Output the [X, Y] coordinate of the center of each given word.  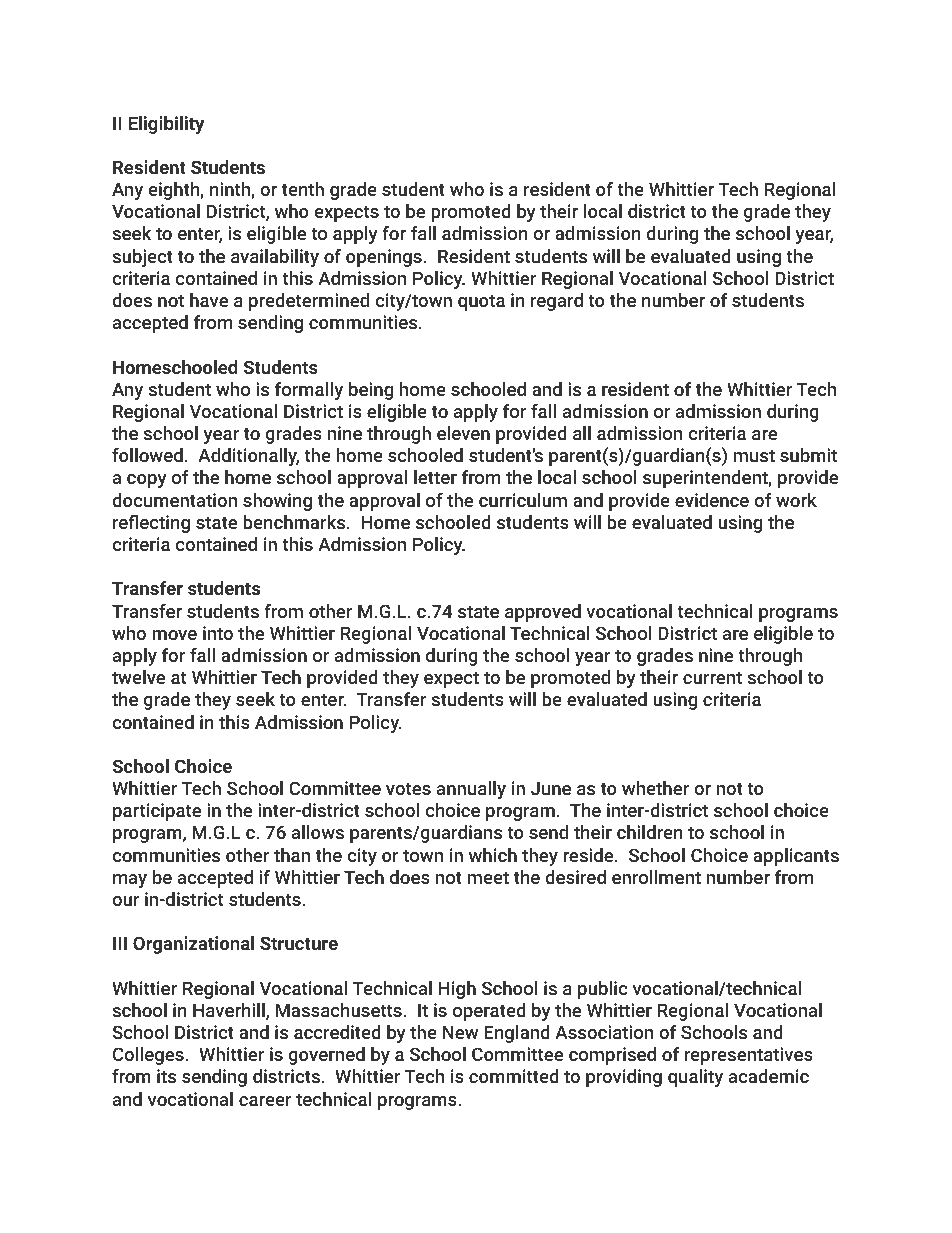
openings [384, 258]
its [166, 1076]
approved [543, 613]
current [712, 677]
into [218, 633]
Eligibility [166, 125]
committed [514, 1076]
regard [557, 302]
